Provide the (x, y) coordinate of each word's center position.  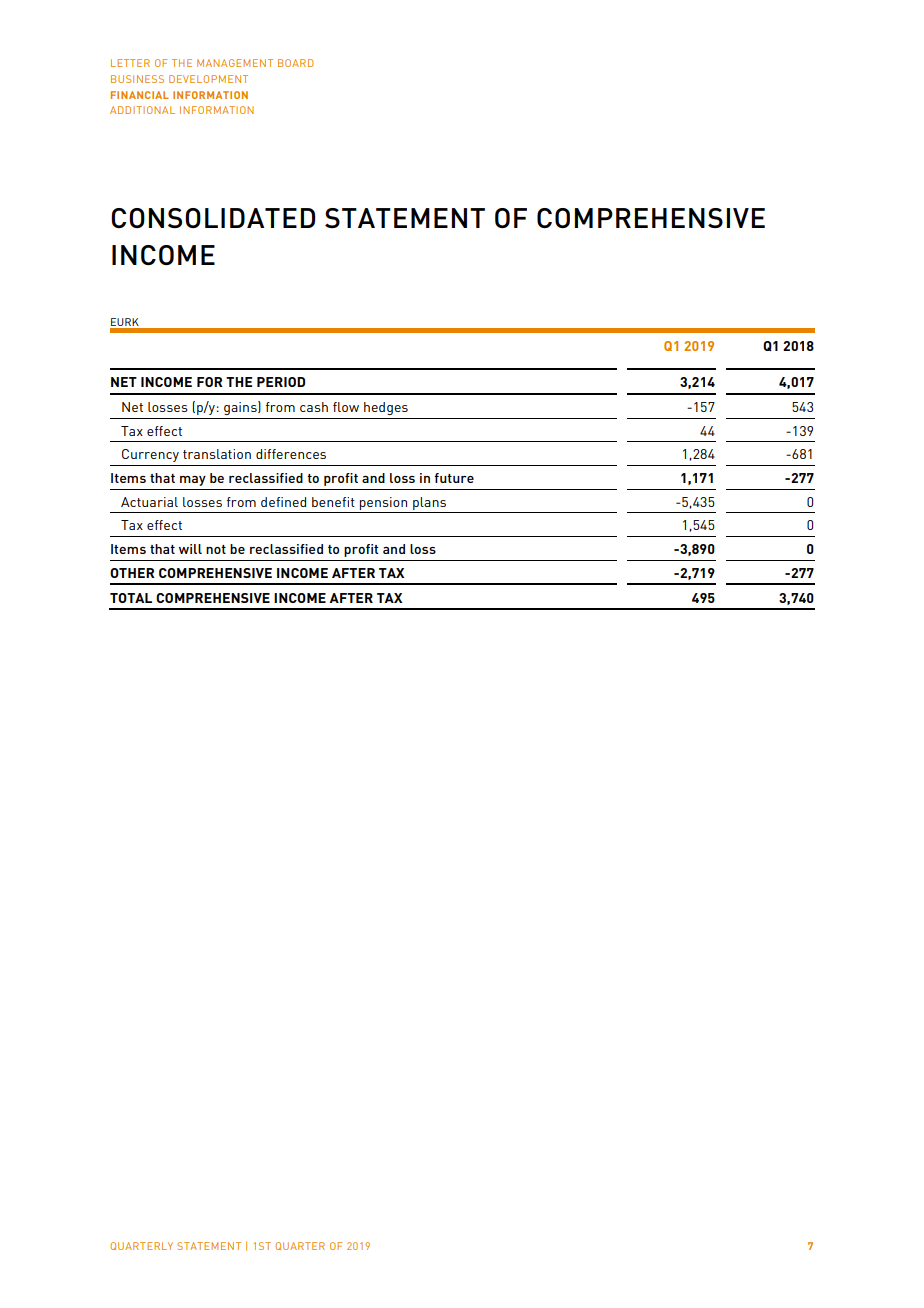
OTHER (132, 573)
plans (429, 503)
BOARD (295, 63)
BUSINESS (137, 79)
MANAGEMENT (235, 63)
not (216, 549)
